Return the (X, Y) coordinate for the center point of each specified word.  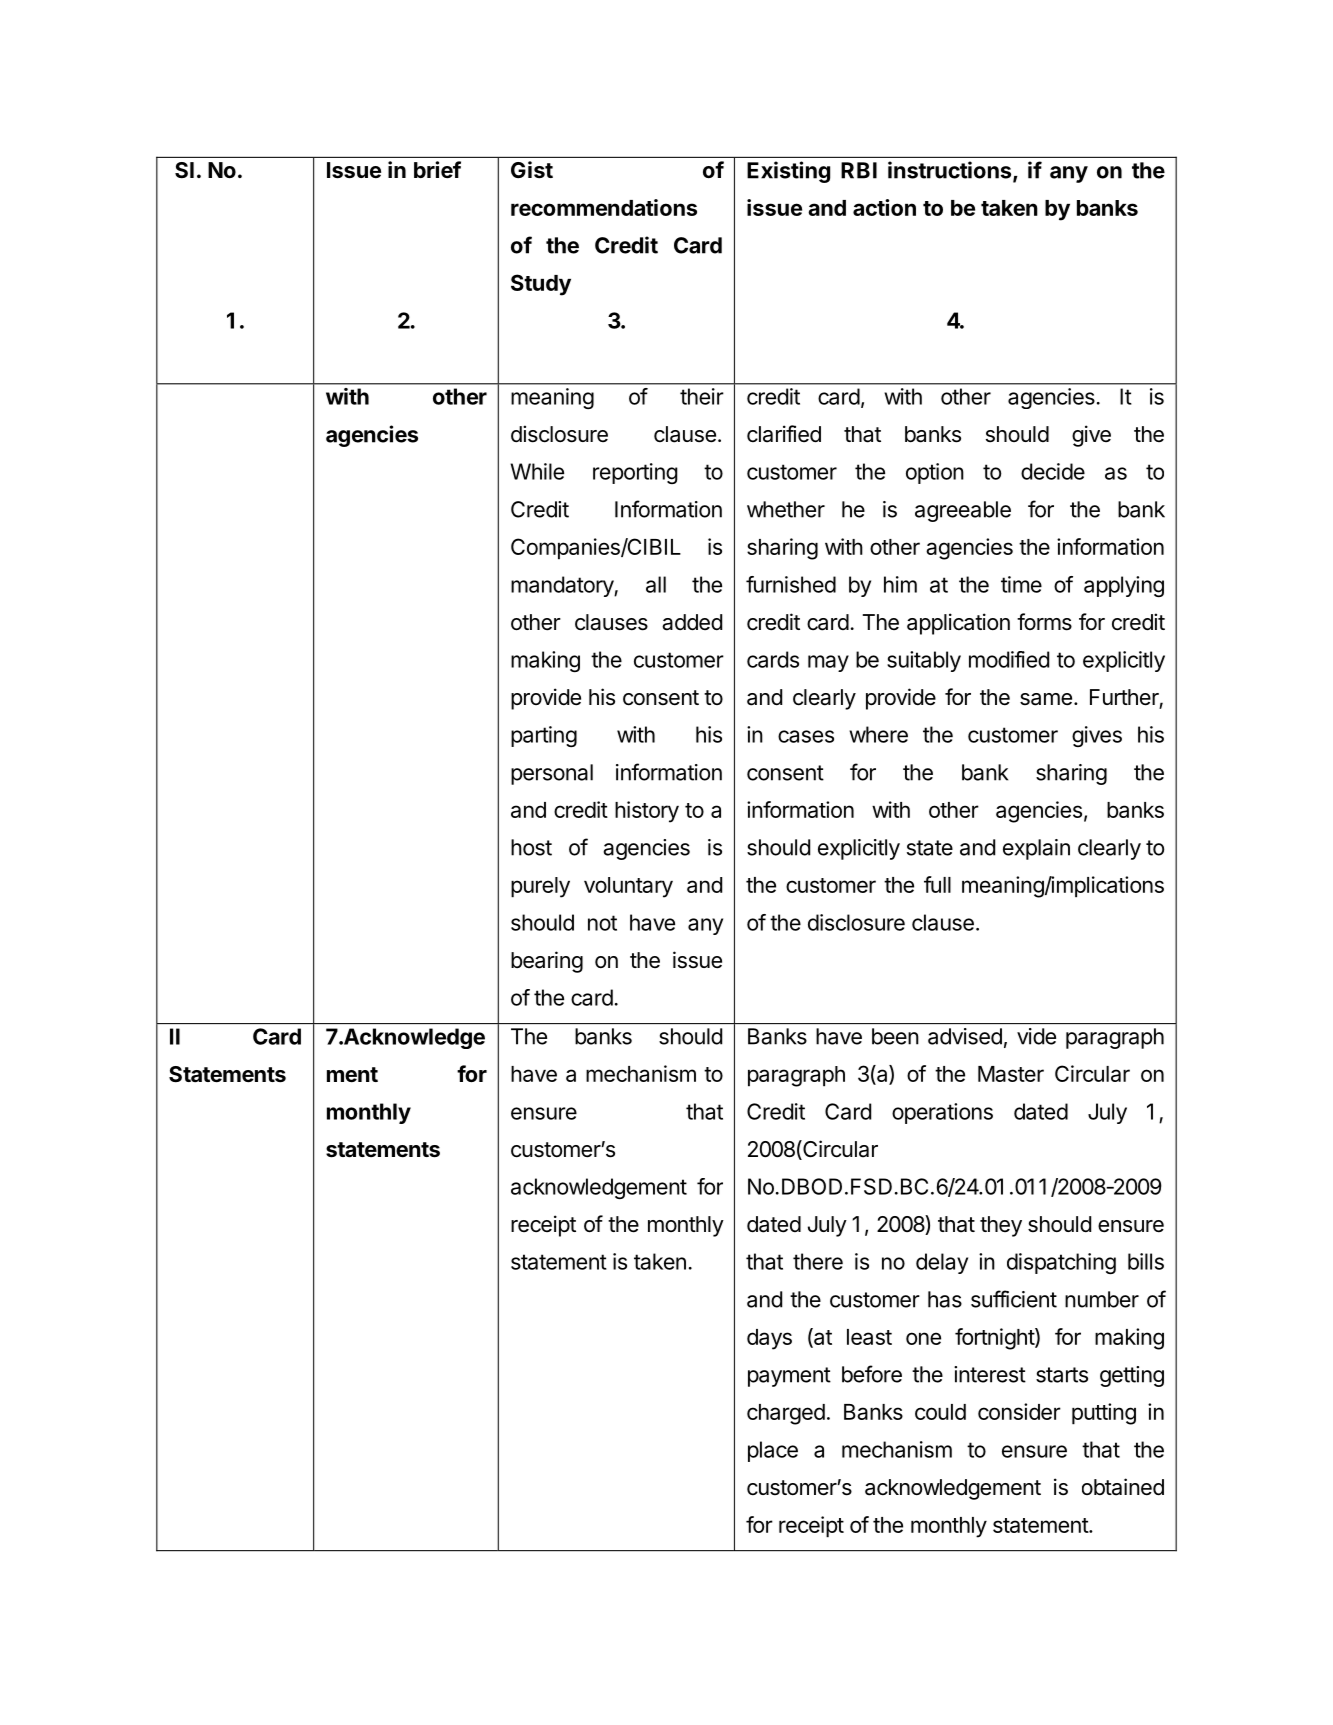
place (773, 1451)
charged (786, 1414)
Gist (532, 170)
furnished (791, 584)
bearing (547, 962)
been (895, 1036)
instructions (951, 171)
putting (1104, 1414)
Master (1011, 1074)
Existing (788, 172)
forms (1044, 622)
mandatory (563, 586)
